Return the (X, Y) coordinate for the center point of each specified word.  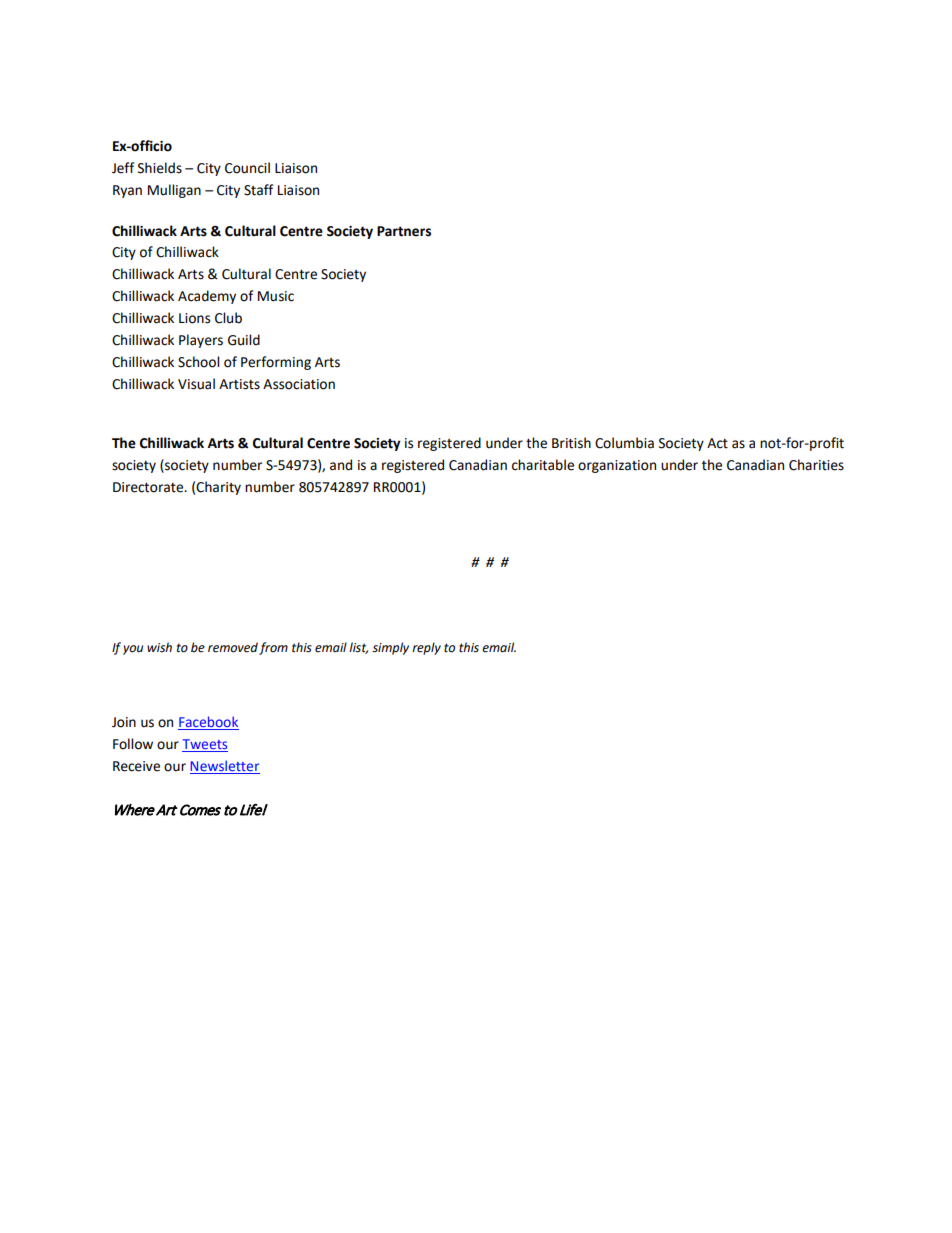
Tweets (205, 745)
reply (426, 648)
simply (390, 648)
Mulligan (174, 191)
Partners (404, 231)
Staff (258, 190)
